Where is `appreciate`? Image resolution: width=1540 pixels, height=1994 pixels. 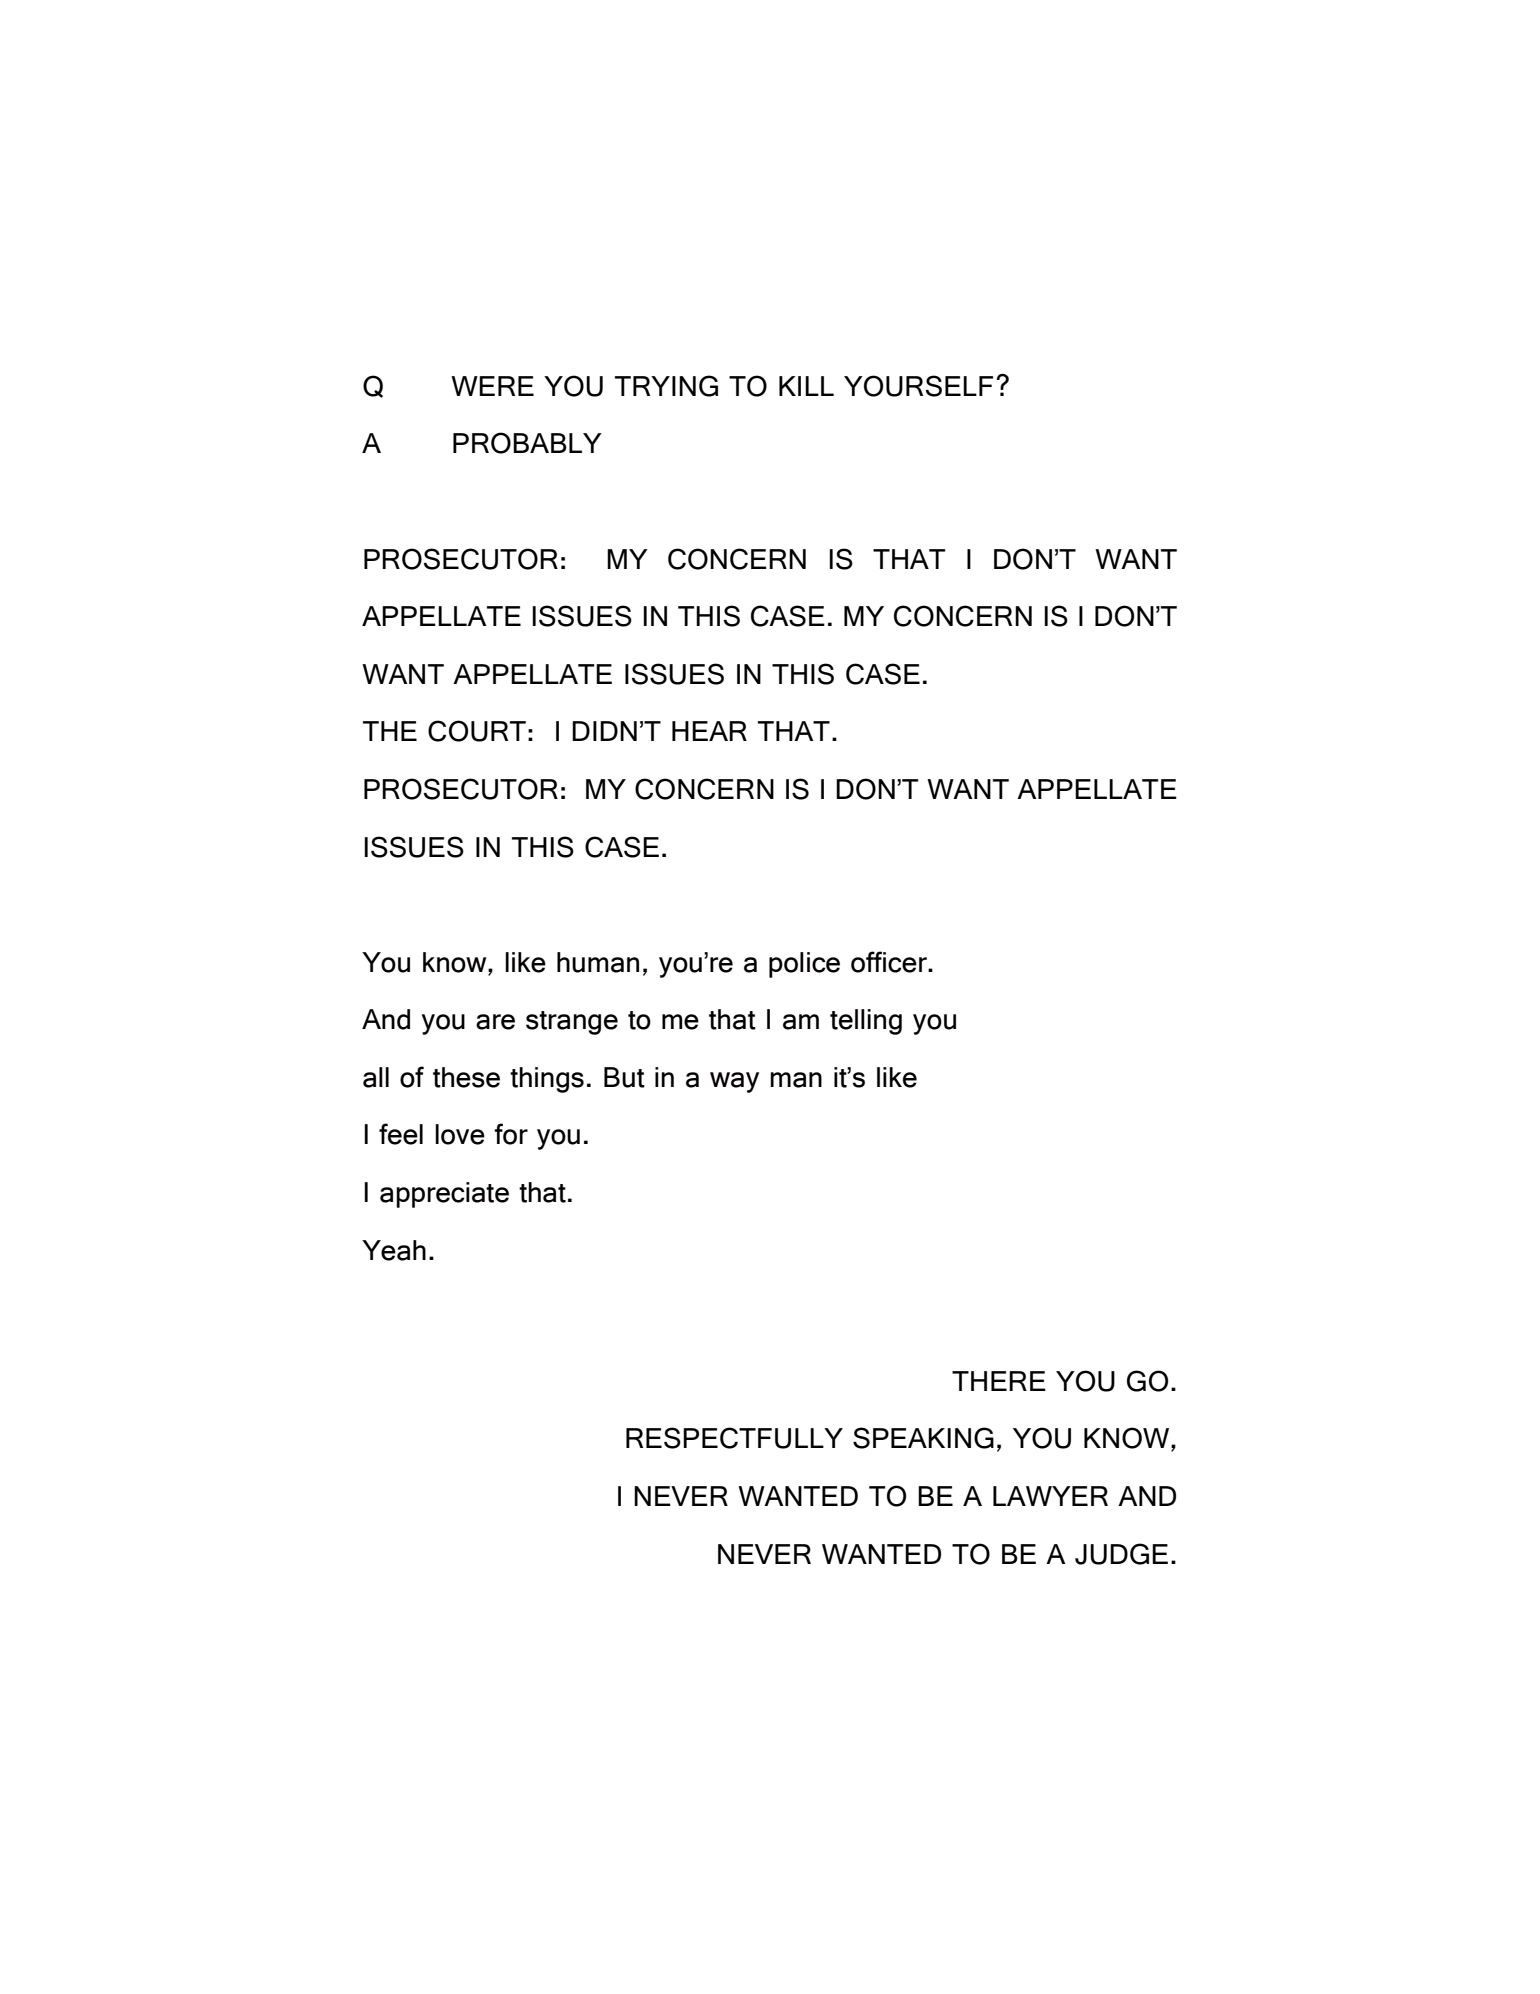
appreciate is located at coordinates (444, 1195).
